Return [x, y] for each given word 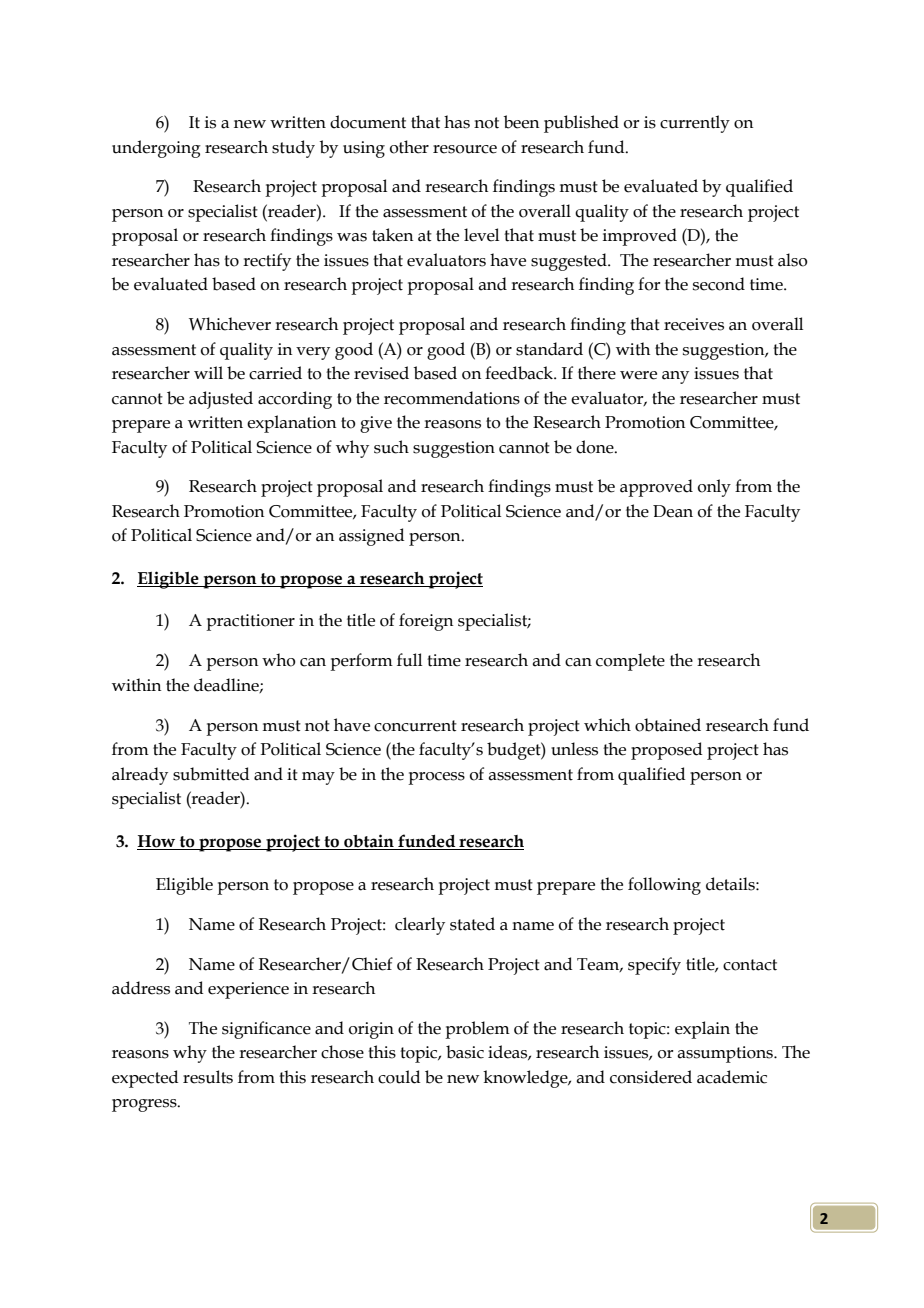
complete [630, 662]
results [208, 1077]
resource [465, 149]
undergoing [156, 149]
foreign [426, 622]
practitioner [250, 622]
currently [695, 124]
